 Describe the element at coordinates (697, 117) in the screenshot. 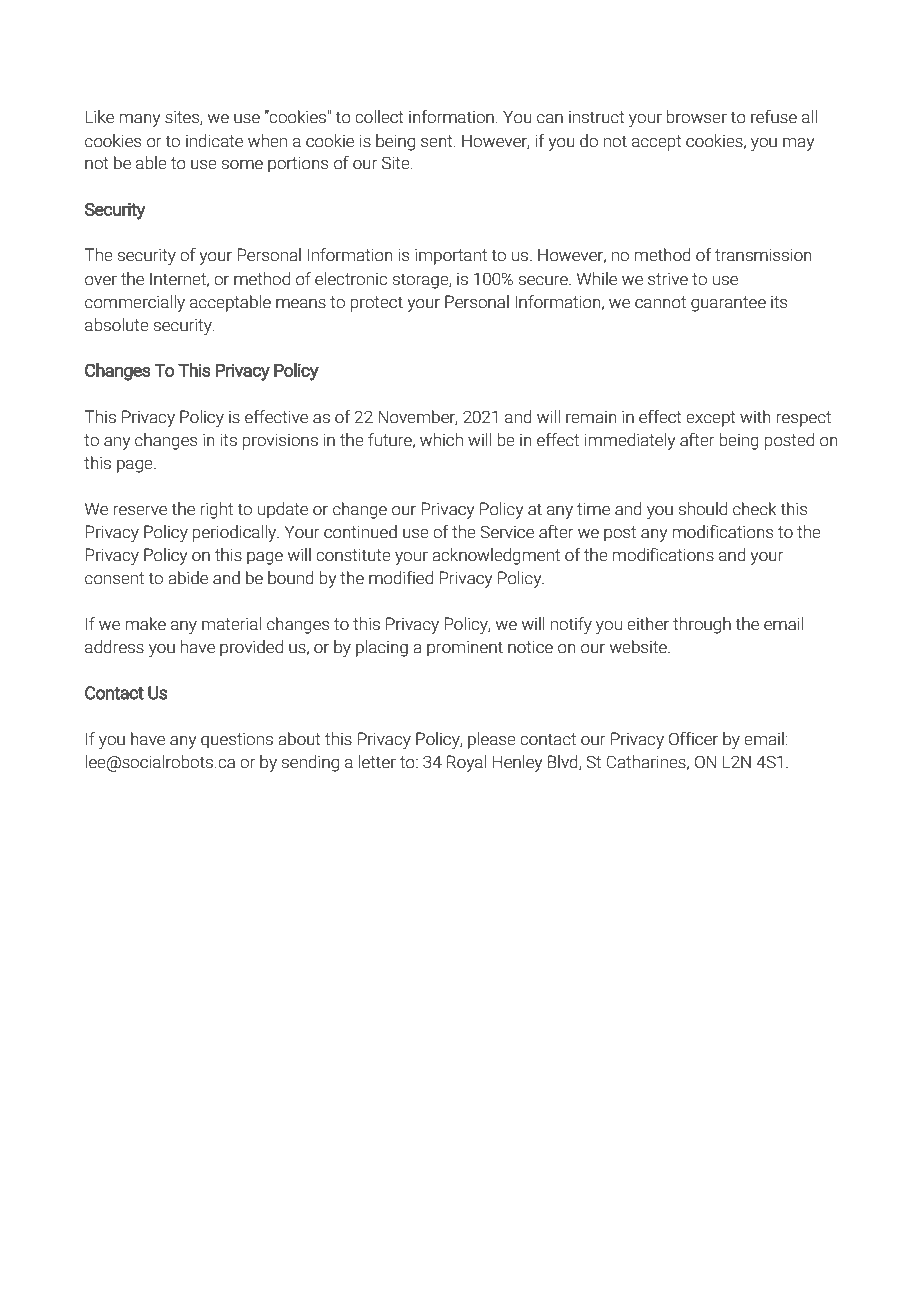

I see `browser` at that location.
